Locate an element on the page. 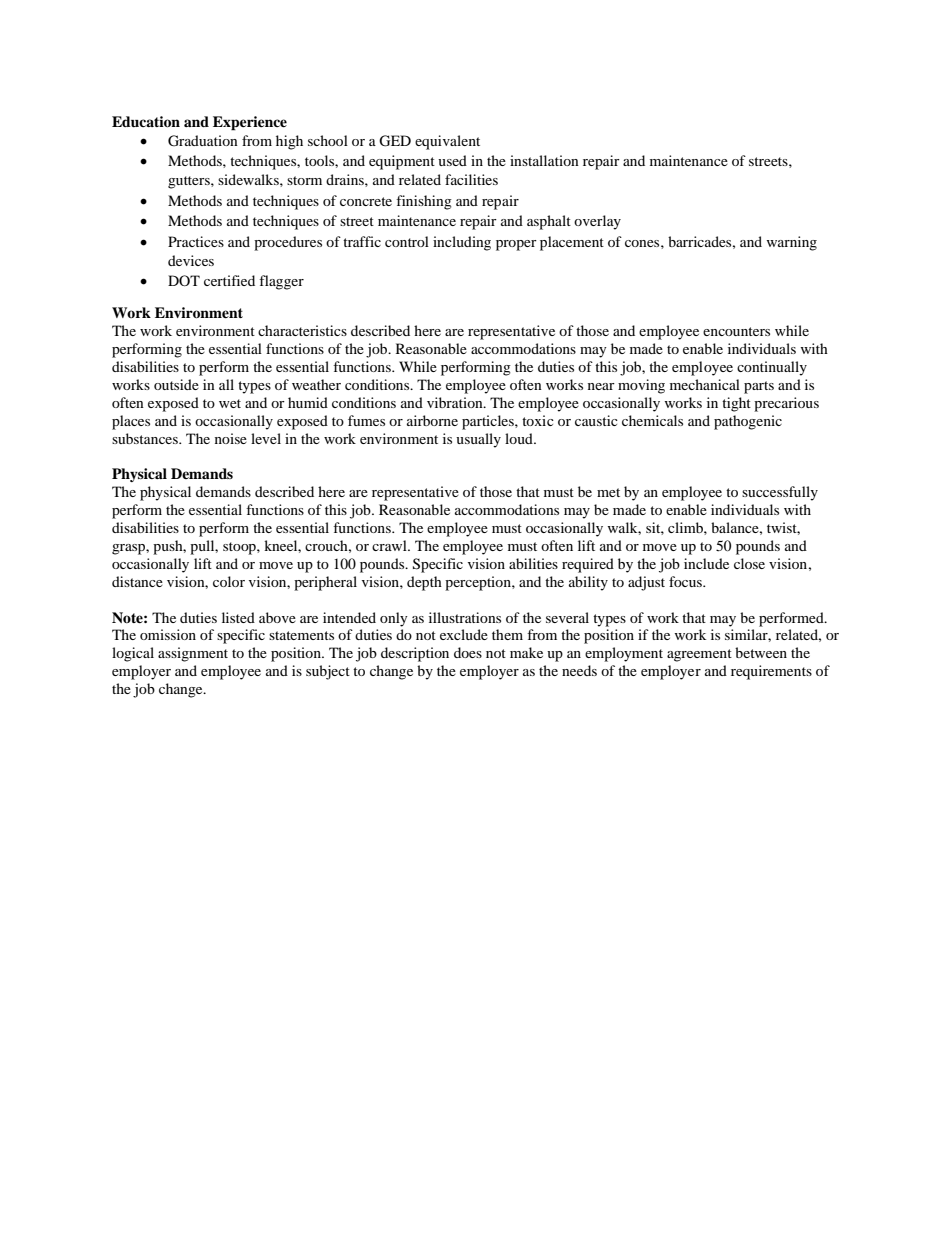 The height and width of the image is (1233, 952). installation is located at coordinates (544, 160).
